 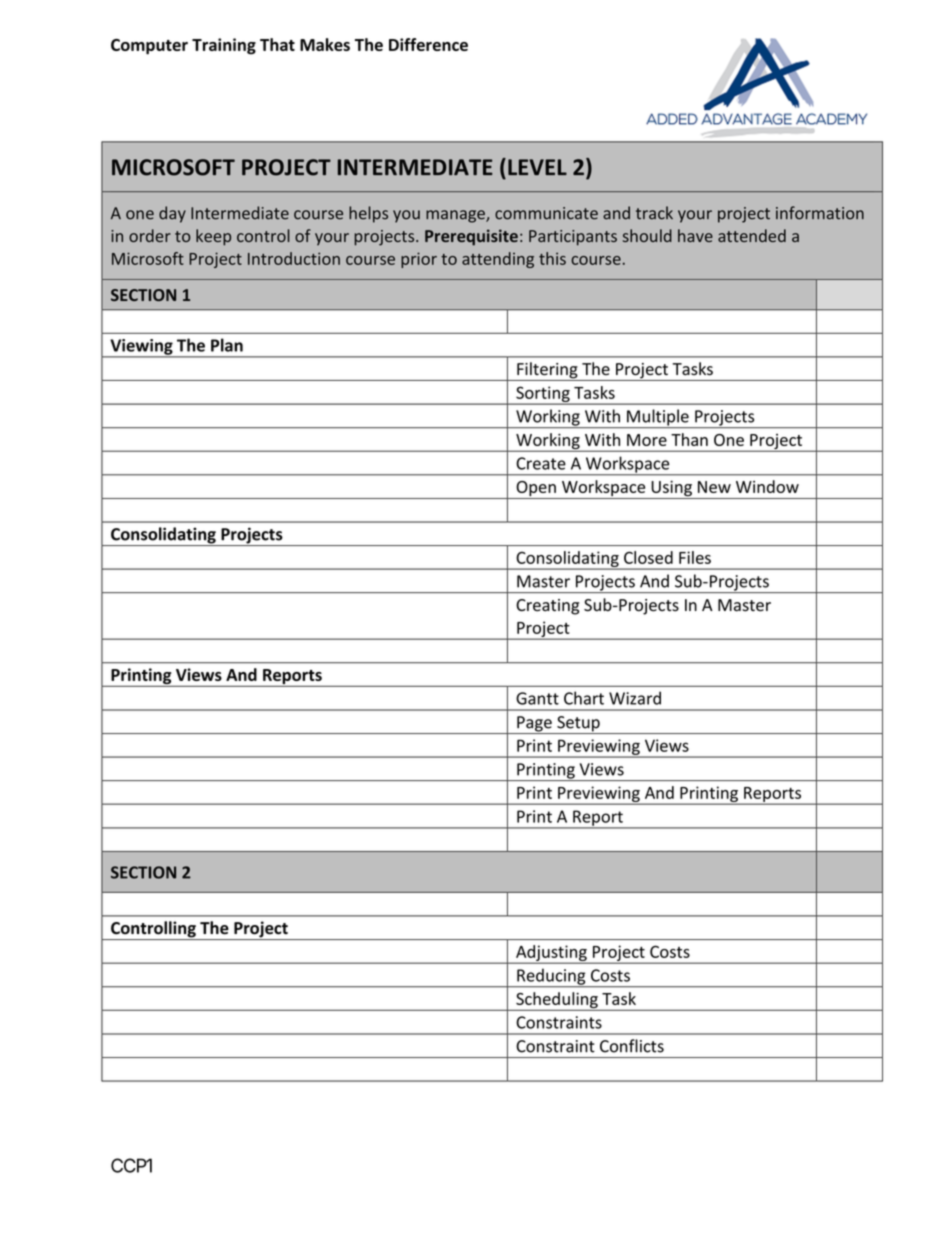 What do you see at coordinates (695, 557) in the screenshot?
I see `Files` at bounding box center [695, 557].
